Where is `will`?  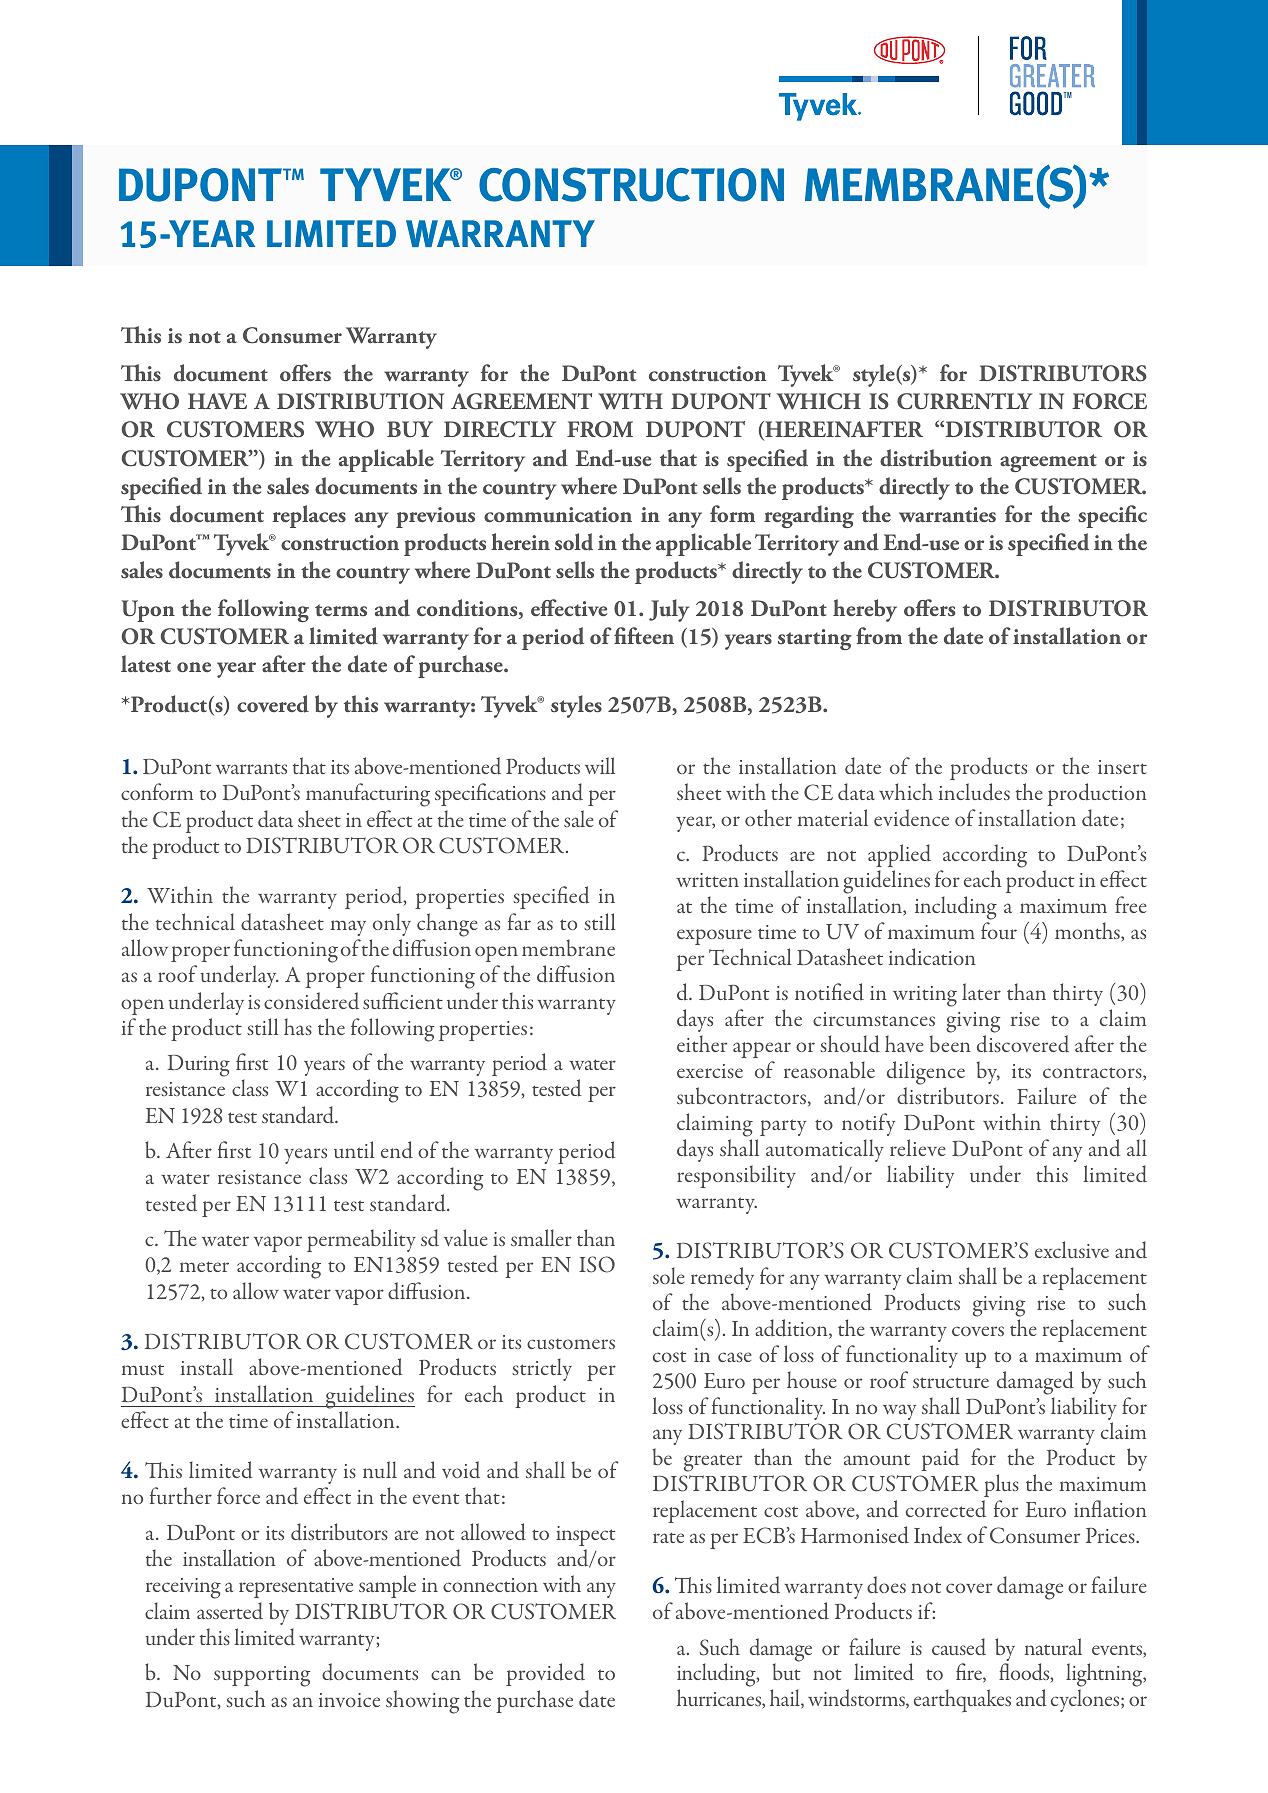 will is located at coordinates (600, 765).
